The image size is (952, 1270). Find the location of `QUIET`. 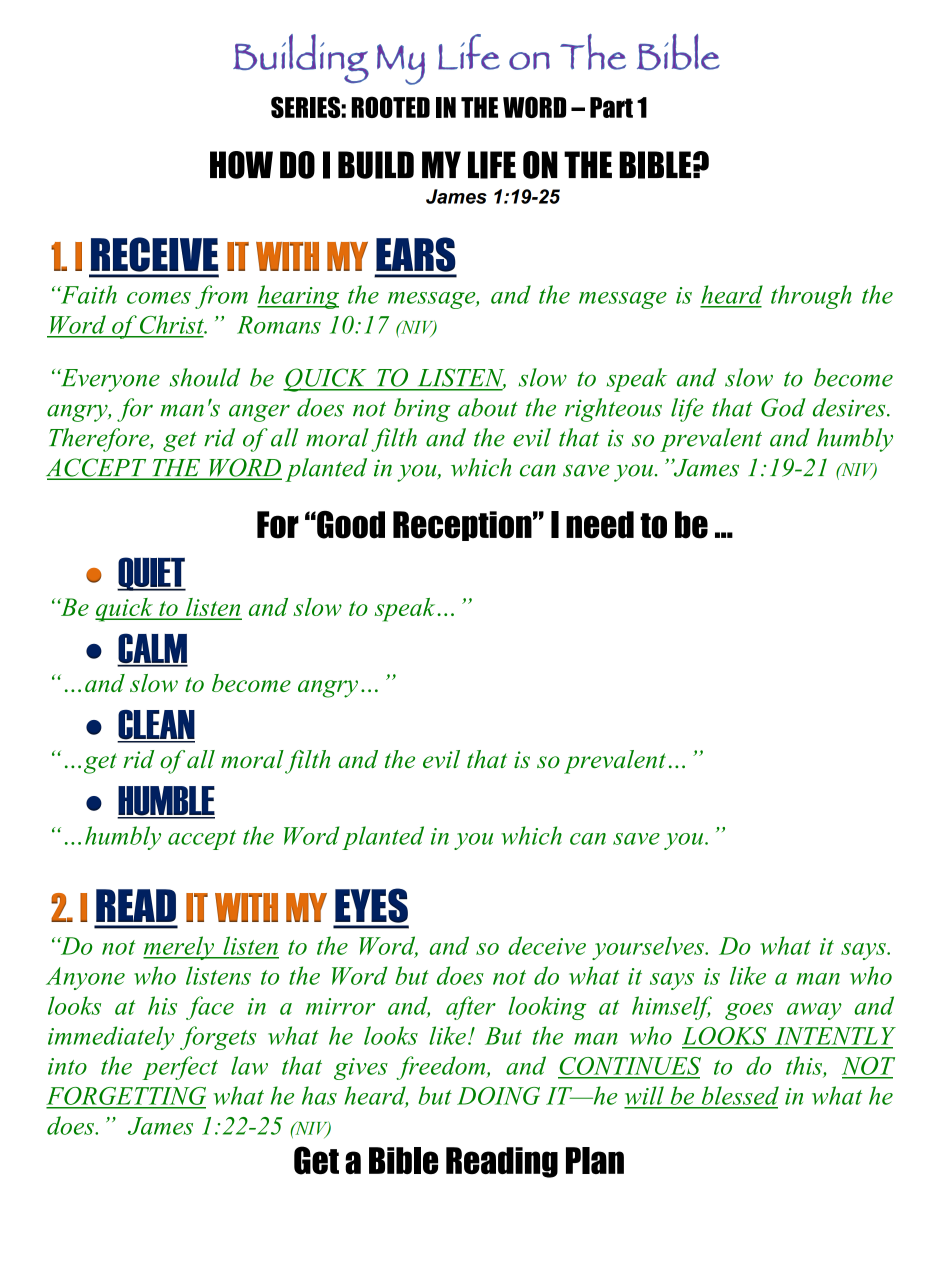

QUIET is located at coordinates (151, 574).
